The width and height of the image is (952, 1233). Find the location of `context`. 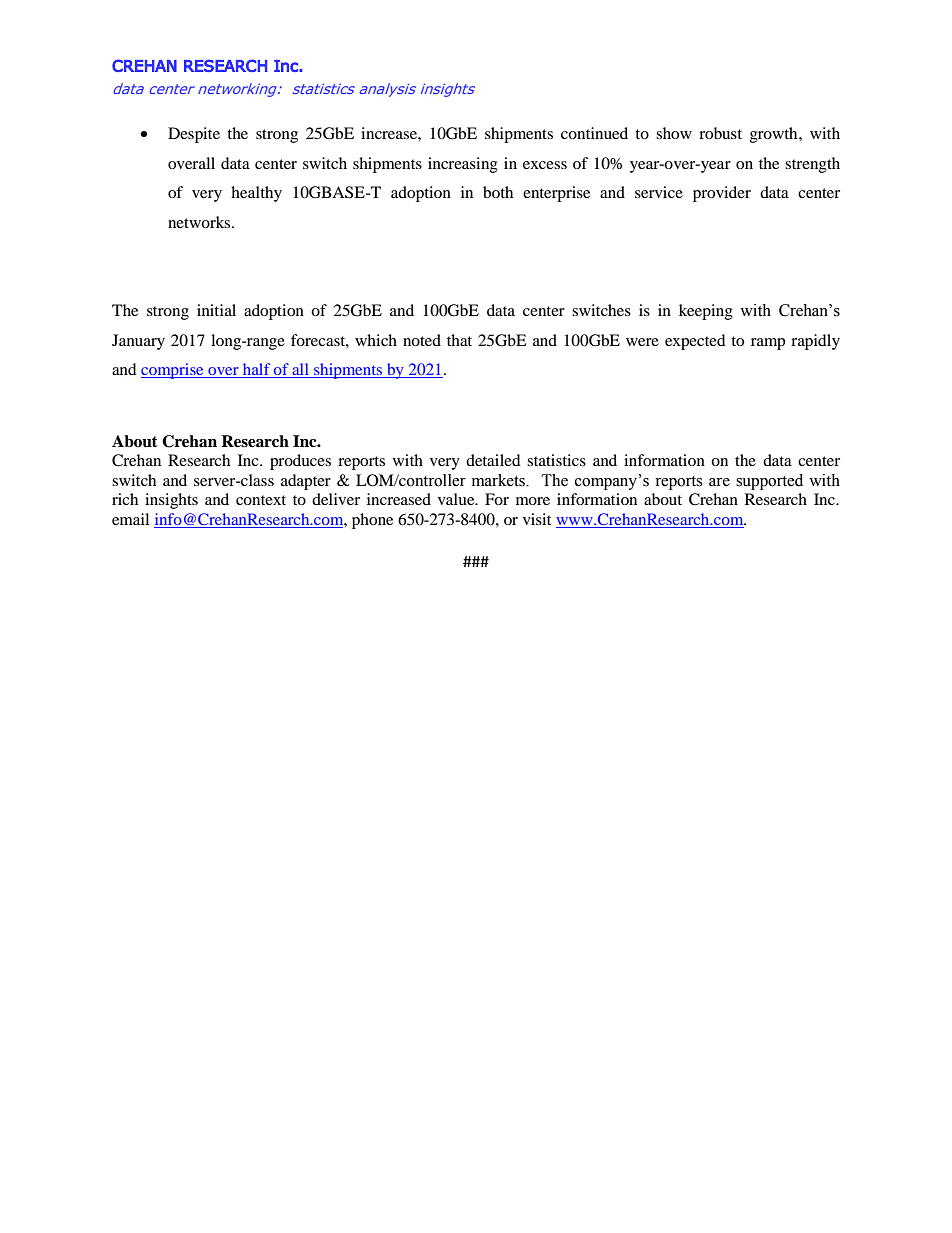

context is located at coordinates (261, 500).
